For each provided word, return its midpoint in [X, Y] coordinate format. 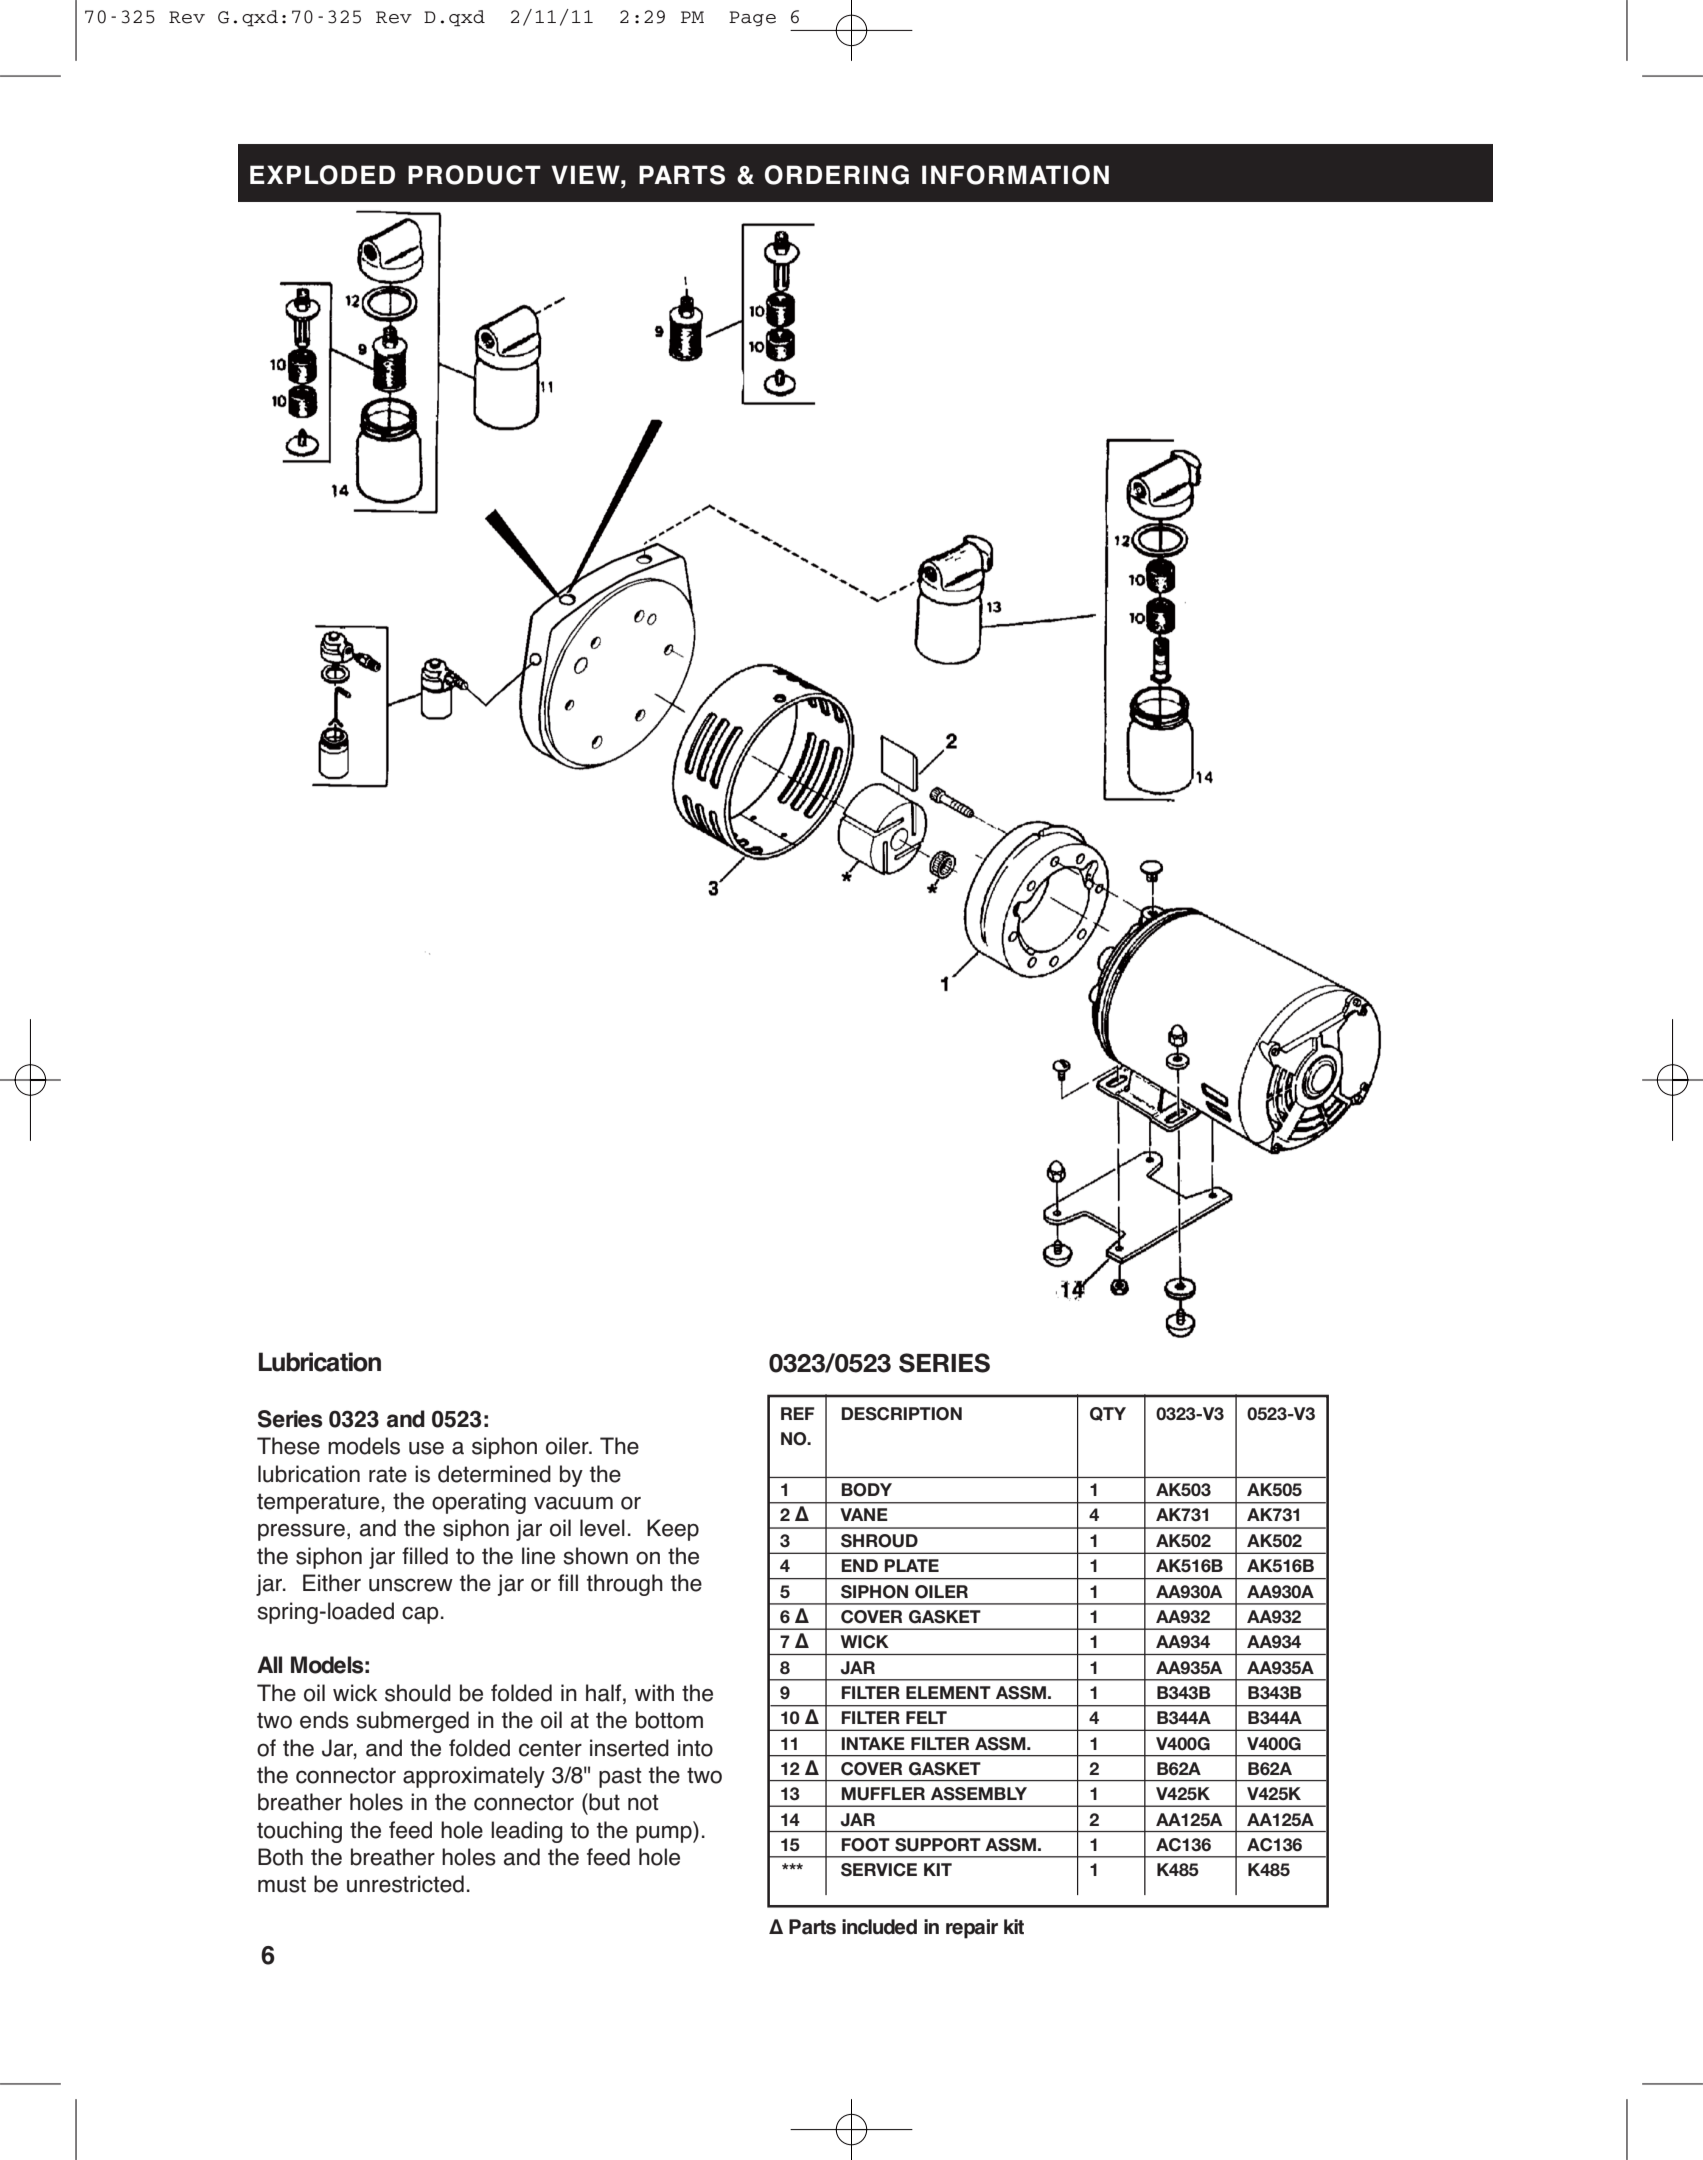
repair [972, 1929]
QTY [1108, 1414]
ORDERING [837, 175]
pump [665, 1834]
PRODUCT [474, 175]
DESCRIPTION [901, 1414]
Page [752, 19]
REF [798, 1413]
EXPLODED [322, 175]
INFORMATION [1015, 175]
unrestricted [405, 1884]
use [426, 1448]
